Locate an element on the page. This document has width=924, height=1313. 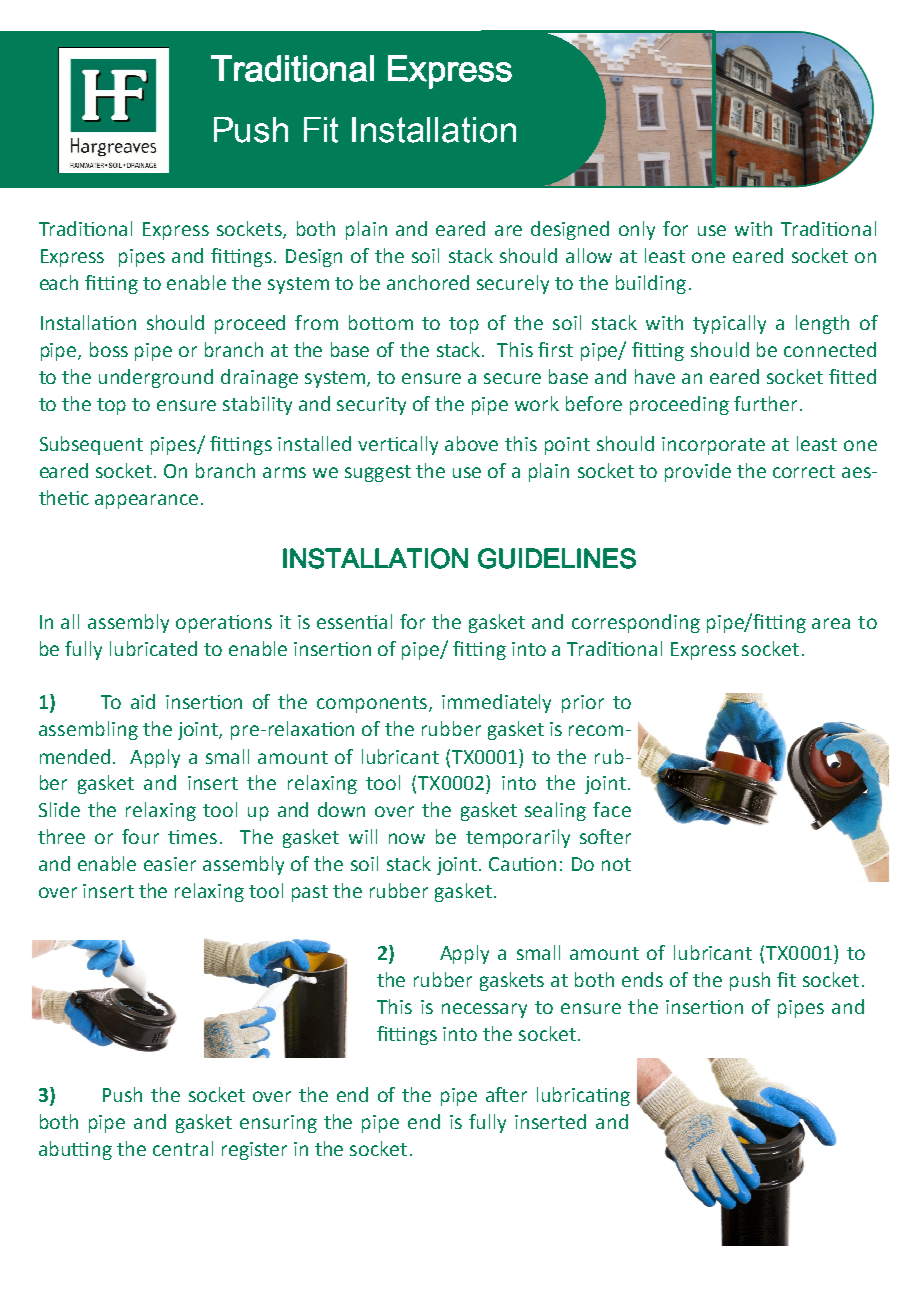
not is located at coordinates (616, 864).
